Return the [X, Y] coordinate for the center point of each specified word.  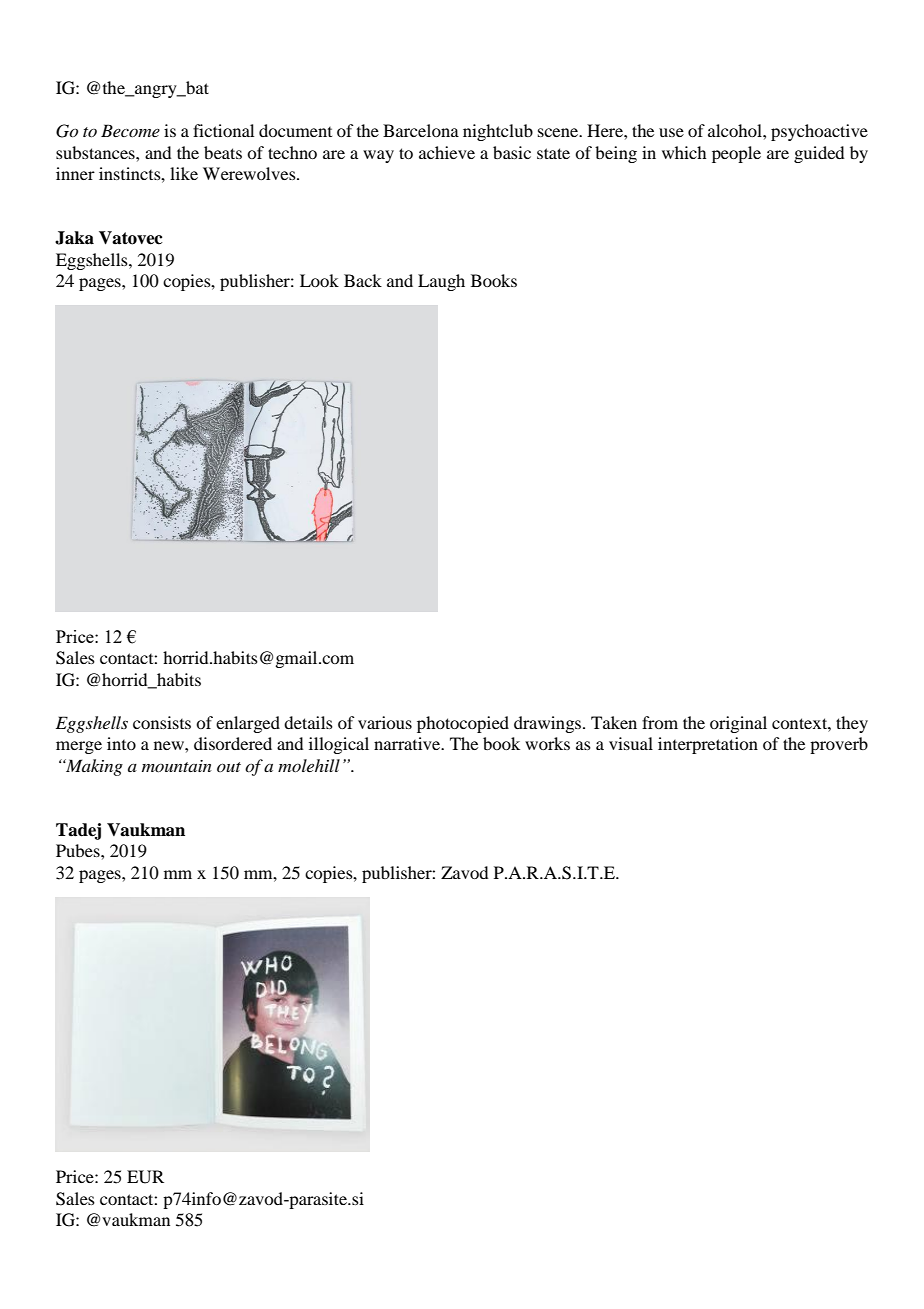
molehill [309, 765]
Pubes [79, 850]
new [170, 745]
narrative [408, 743]
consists [162, 722]
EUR [145, 1177]
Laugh [441, 282]
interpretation [708, 745]
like [184, 173]
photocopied [463, 724]
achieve [447, 152]
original [738, 724]
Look [319, 280]
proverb [839, 745]
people [736, 154]
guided [819, 154]
